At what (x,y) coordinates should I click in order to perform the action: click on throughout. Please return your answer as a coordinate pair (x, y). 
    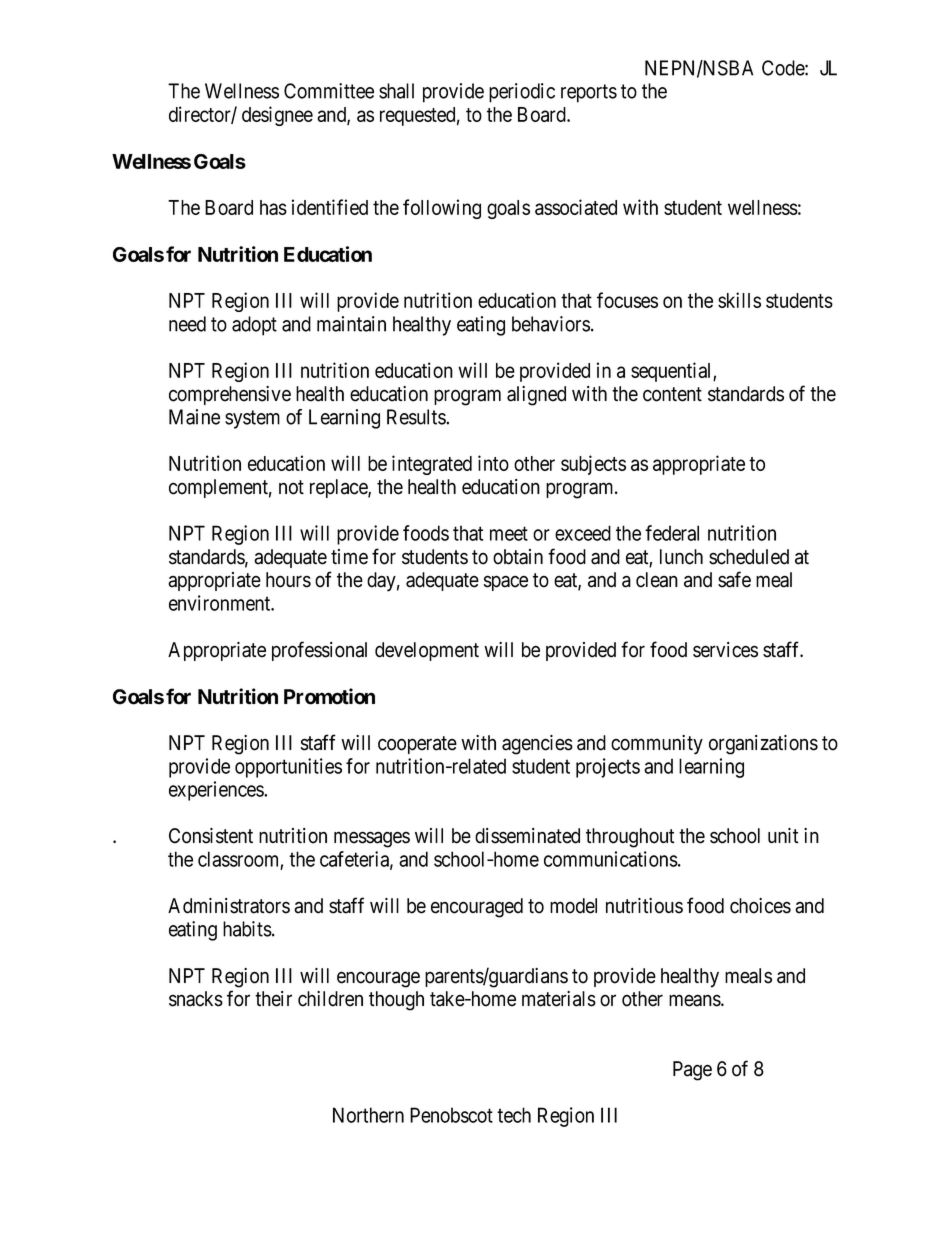
    Looking at the image, I should click on (630, 838).
